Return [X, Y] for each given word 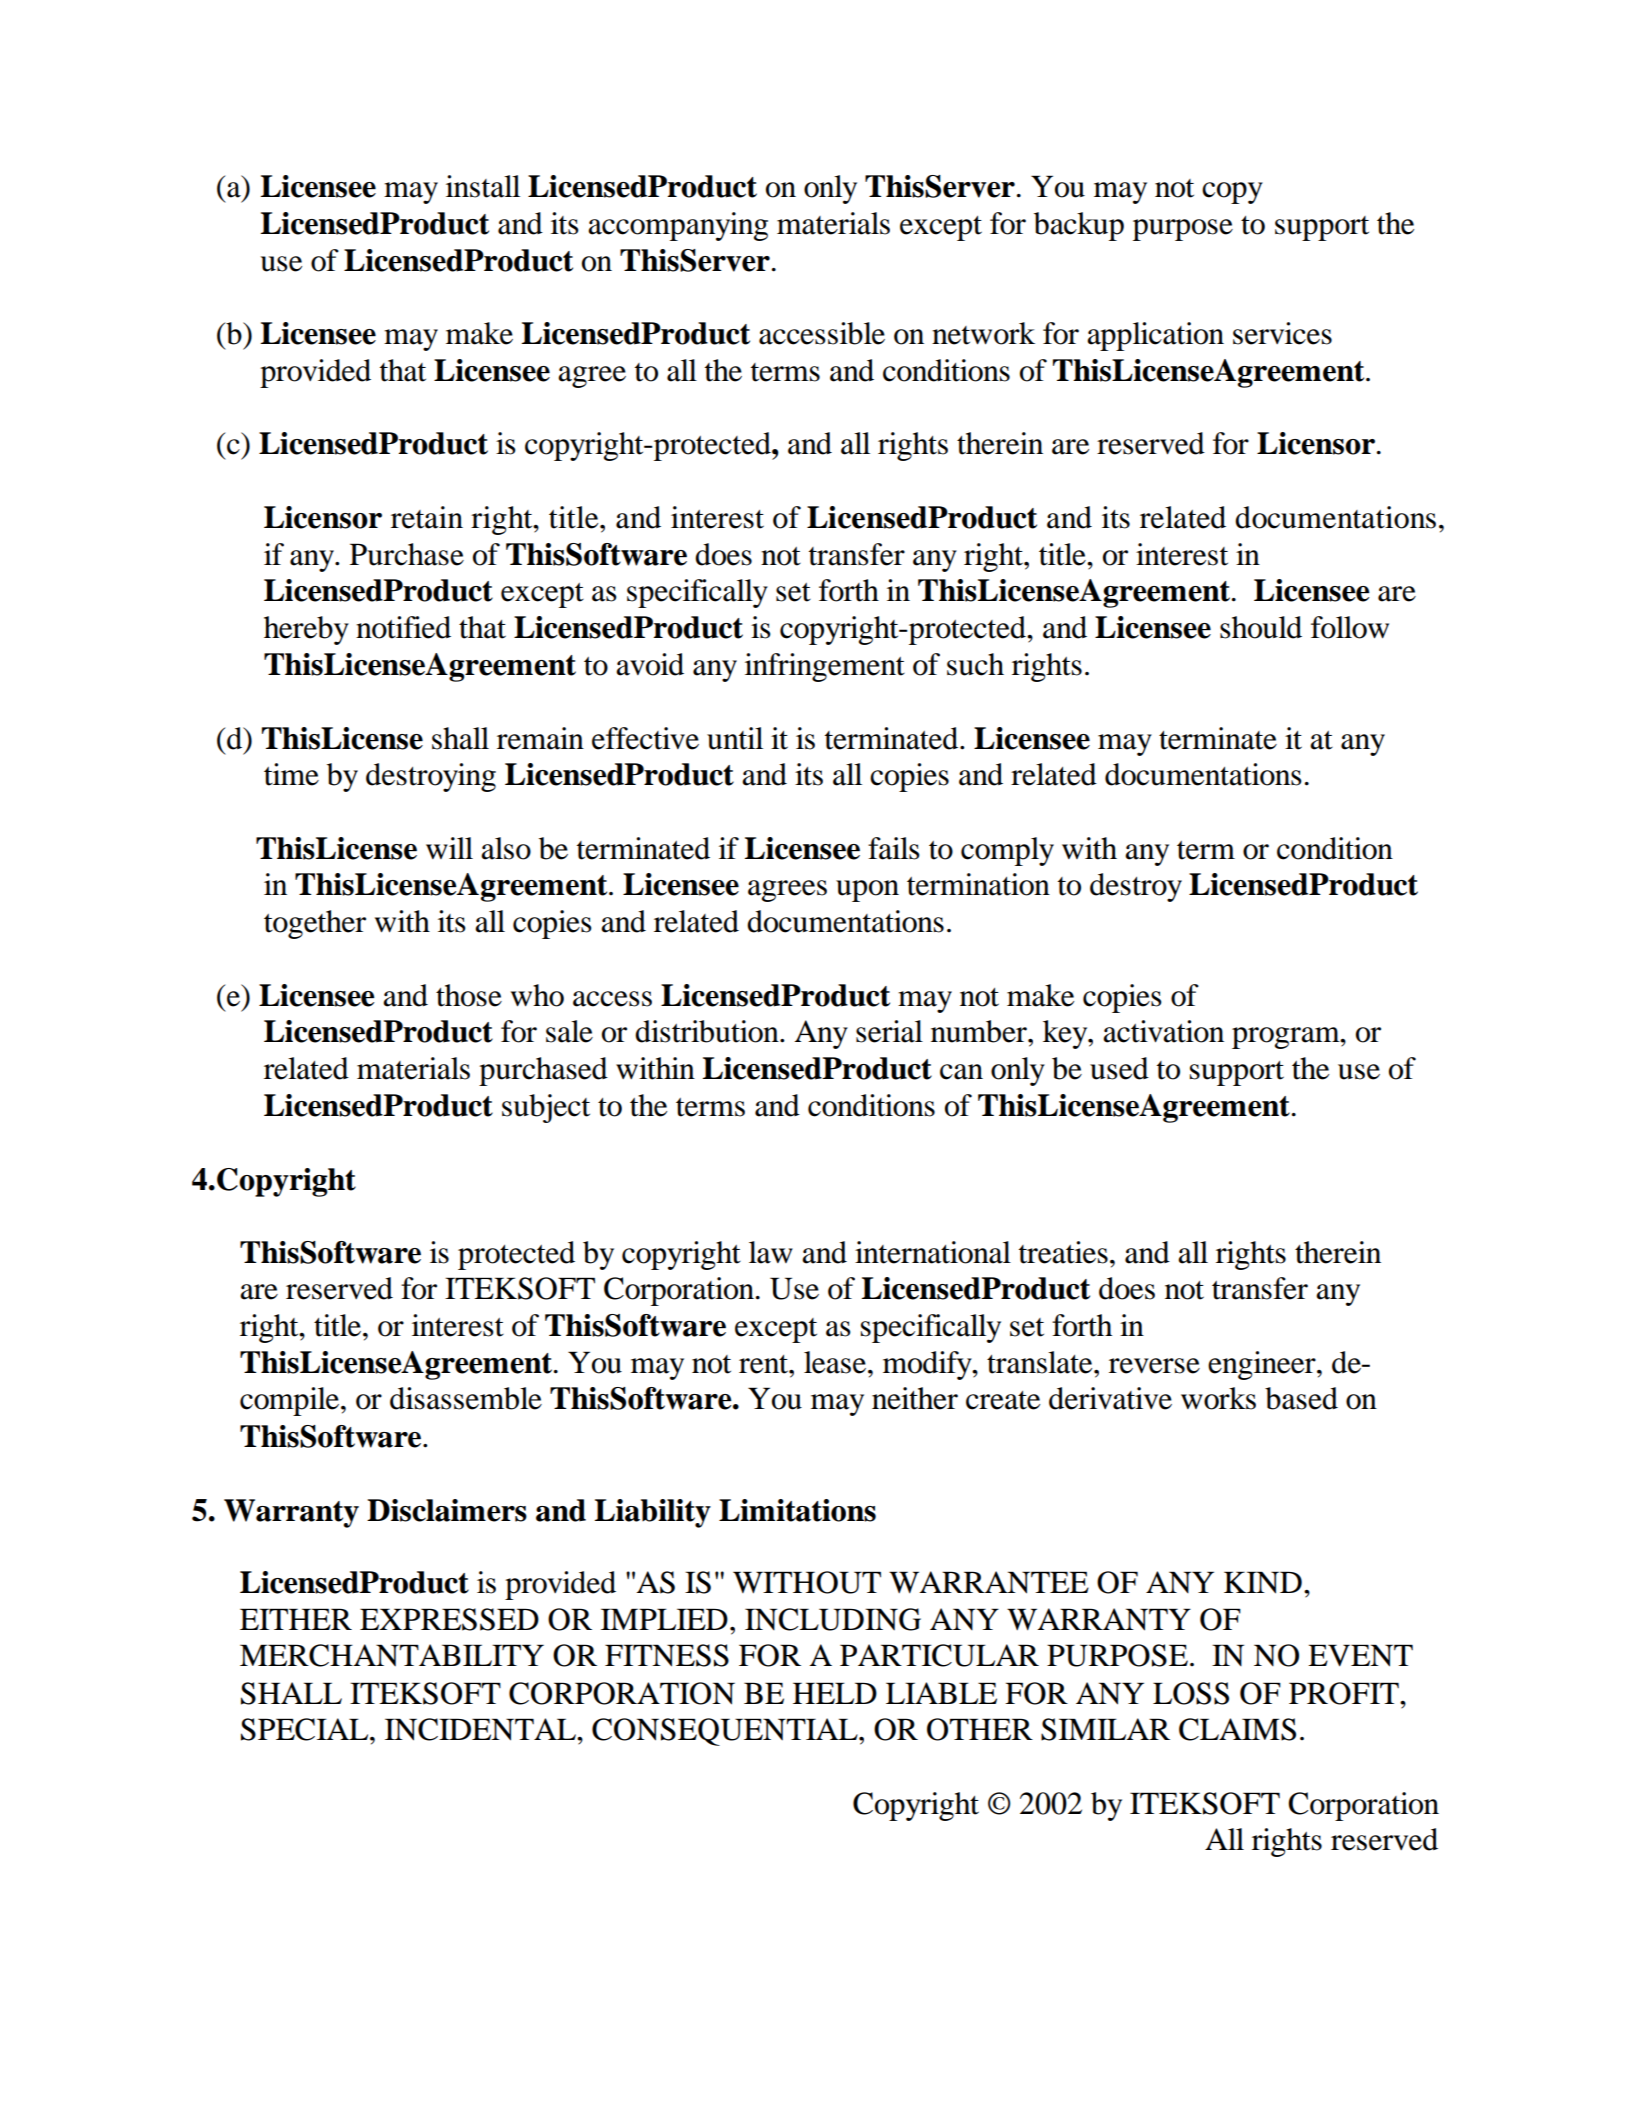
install [483, 186]
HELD [835, 1693]
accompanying [678, 226]
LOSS [1191, 1693]
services [1282, 333]
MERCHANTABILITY [392, 1655]
